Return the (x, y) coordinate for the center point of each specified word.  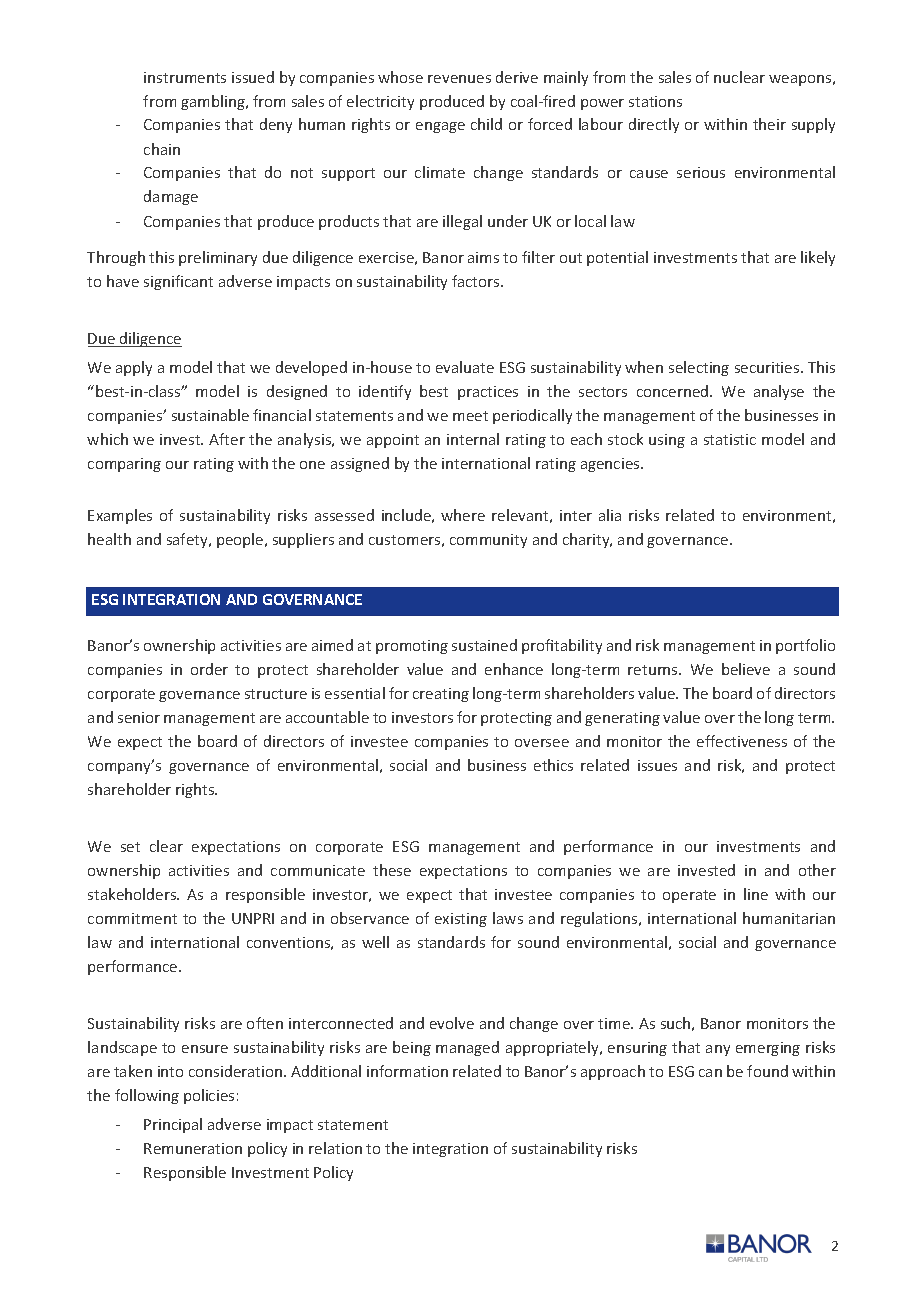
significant (178, 282)
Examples (120, 516)
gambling (214, 102)
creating (441, 695)
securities (768, 367)
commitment (132, 918)
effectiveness (742, 741)
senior (139, 717)
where (463, 515)
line (756, 894)
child (486, 124)
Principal (173, 1125)
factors (477, 281)
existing (461, 920)
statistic (730, 439)
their (769, 124)
